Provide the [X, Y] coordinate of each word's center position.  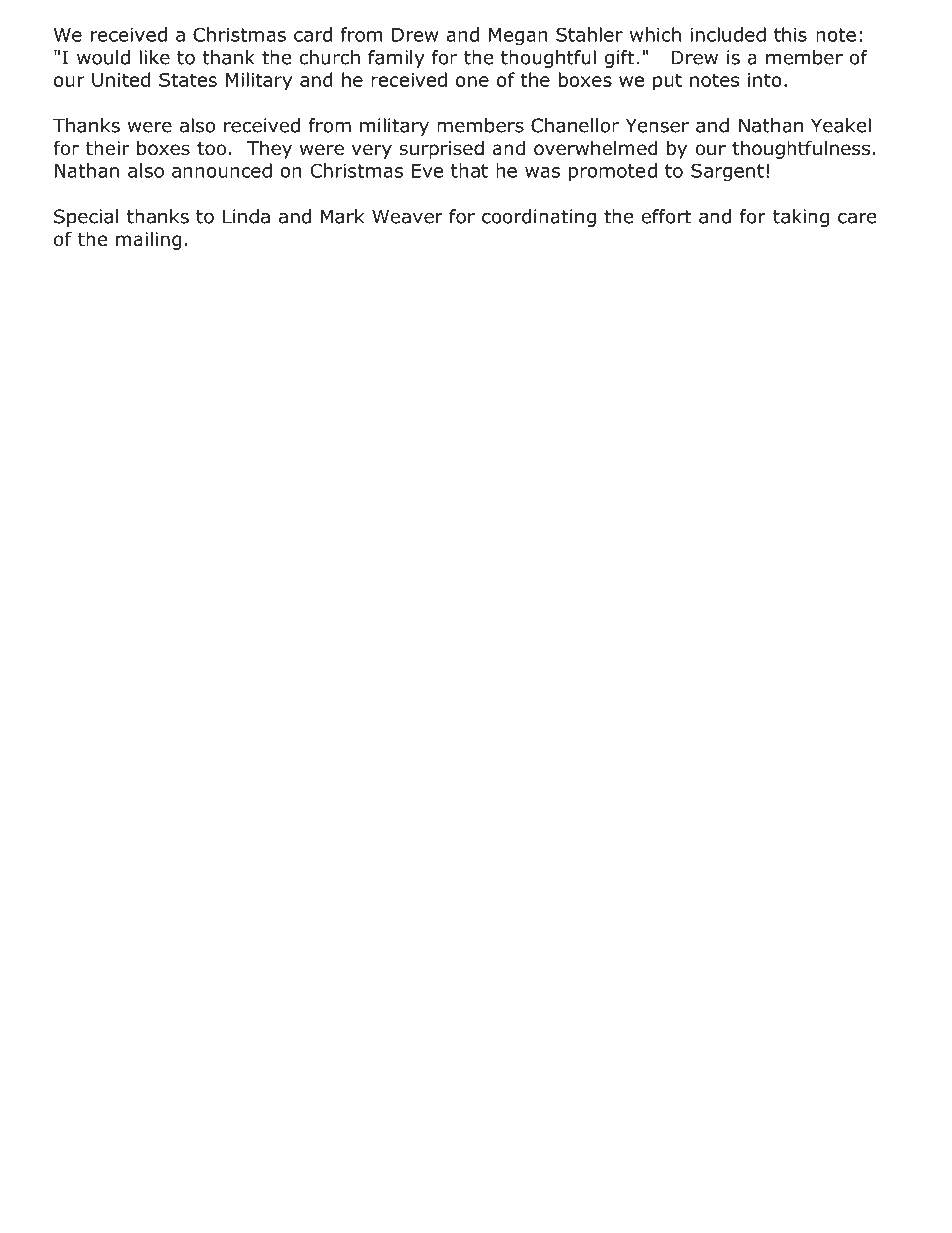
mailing [149, 240]
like [154, 57]
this [790, 34]
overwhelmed [596, 148]
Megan [518, 36]
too [211, 149]
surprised [441, 149]
